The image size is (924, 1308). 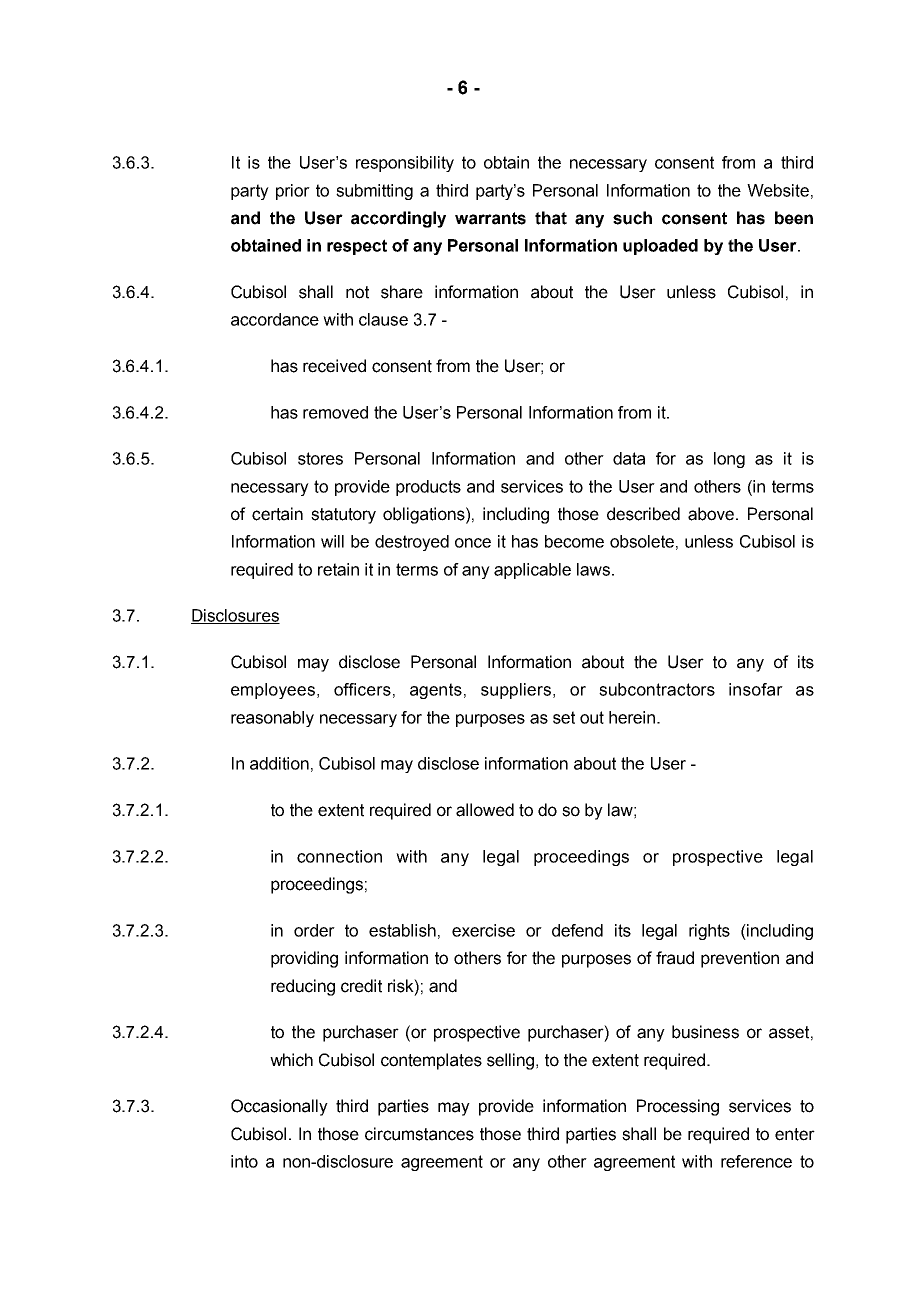 What do you see at coordinates (490, 218) in the document?
I see `warrants` at bounding box center [490, 218].
